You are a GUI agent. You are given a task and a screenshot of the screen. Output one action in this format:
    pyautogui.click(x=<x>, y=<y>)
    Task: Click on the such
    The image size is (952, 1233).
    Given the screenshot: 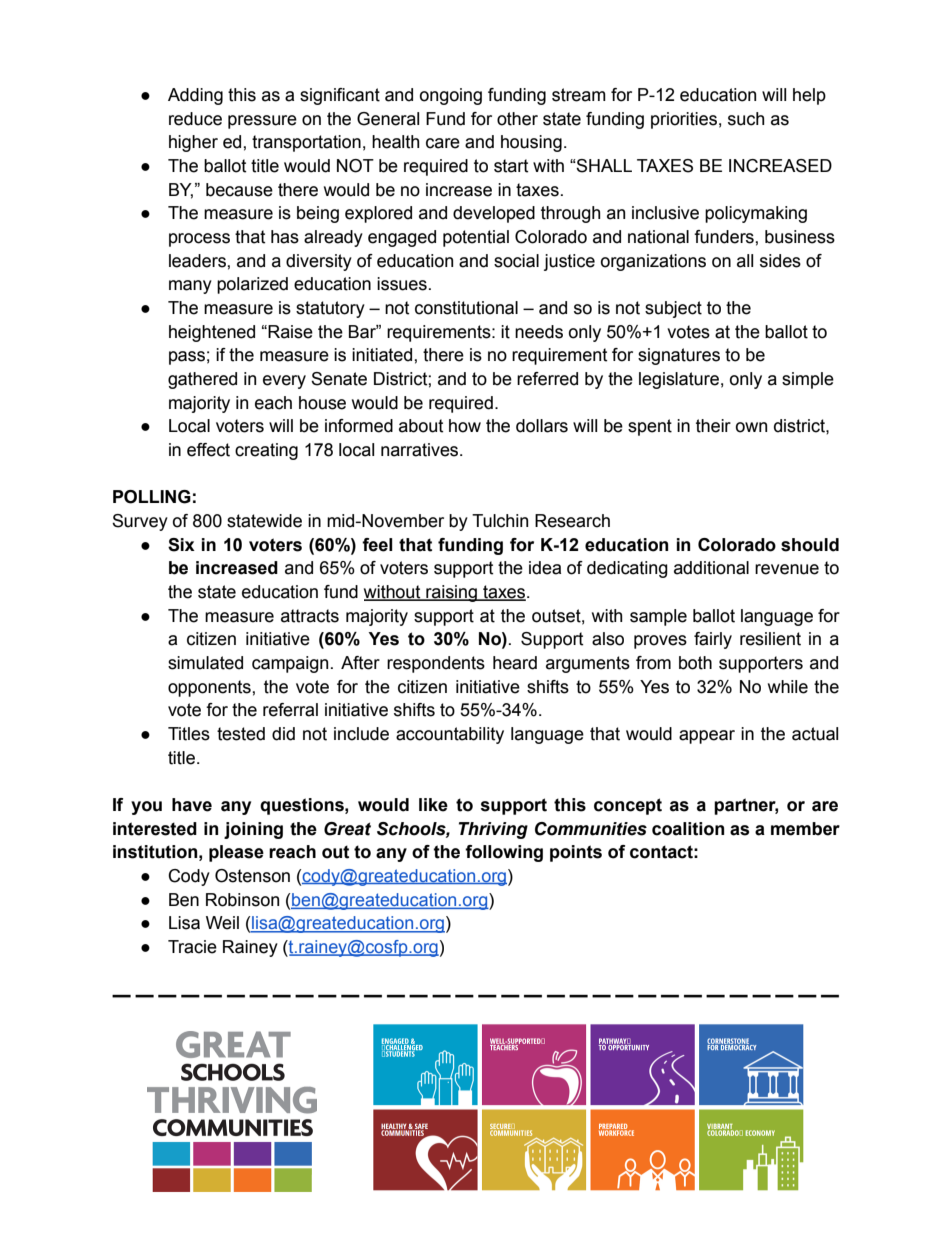 What is the action you would take?
    pyautogui.click(x=746, y=119)
